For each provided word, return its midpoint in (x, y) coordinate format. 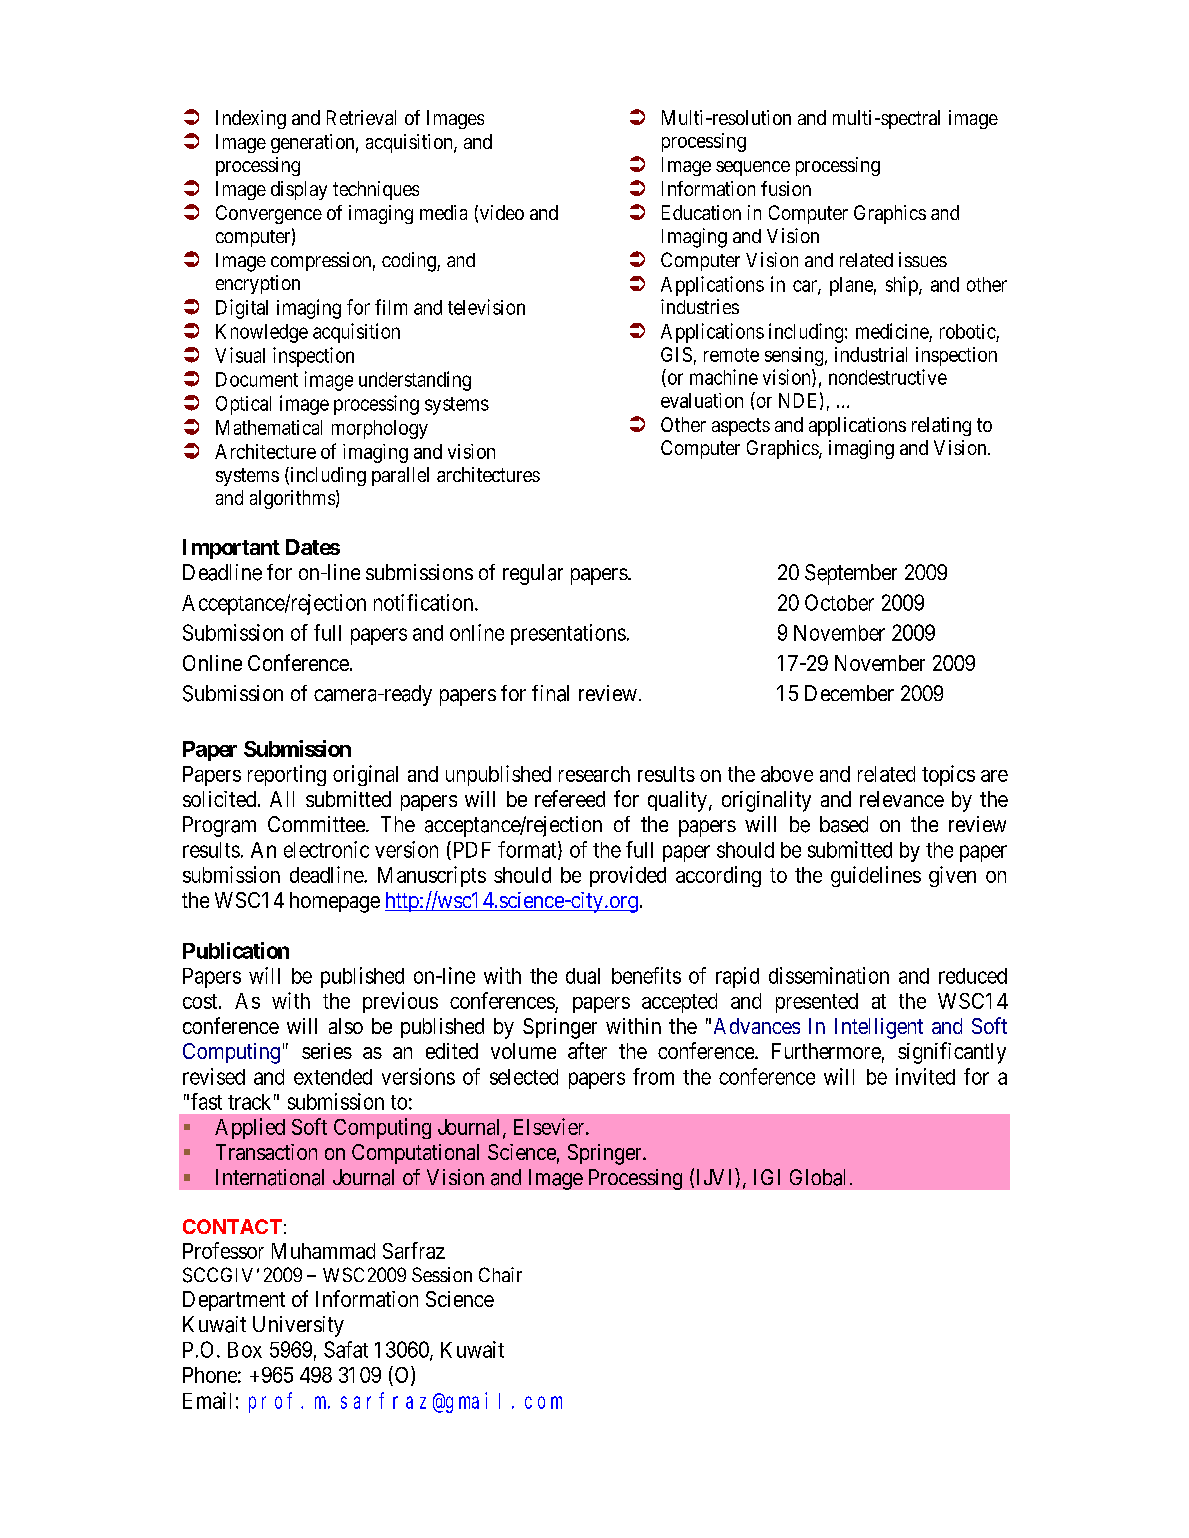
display (299, 190)
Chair (500, 1274)
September (851, 574)
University (298, 1326)
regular (533, 574)
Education (701, 212)
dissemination (829, 975)
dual (583, 976)
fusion (786, 188)
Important (231, 549)
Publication (236, 950)
